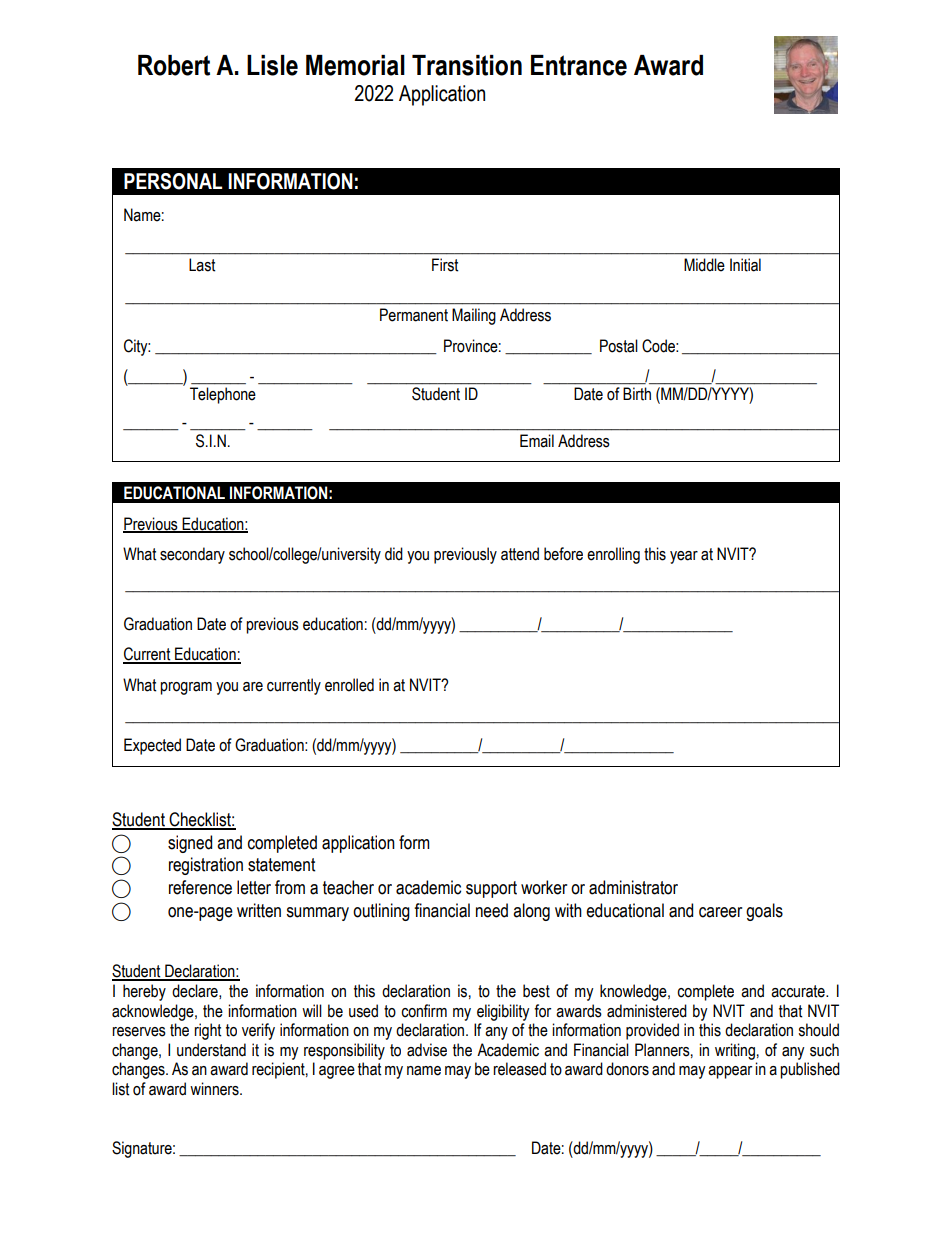 This page has height=1233, width=952. What do you see at coordinates (211, 1050) in the page?
I see `understand` at bounding box center [211, 1050].
